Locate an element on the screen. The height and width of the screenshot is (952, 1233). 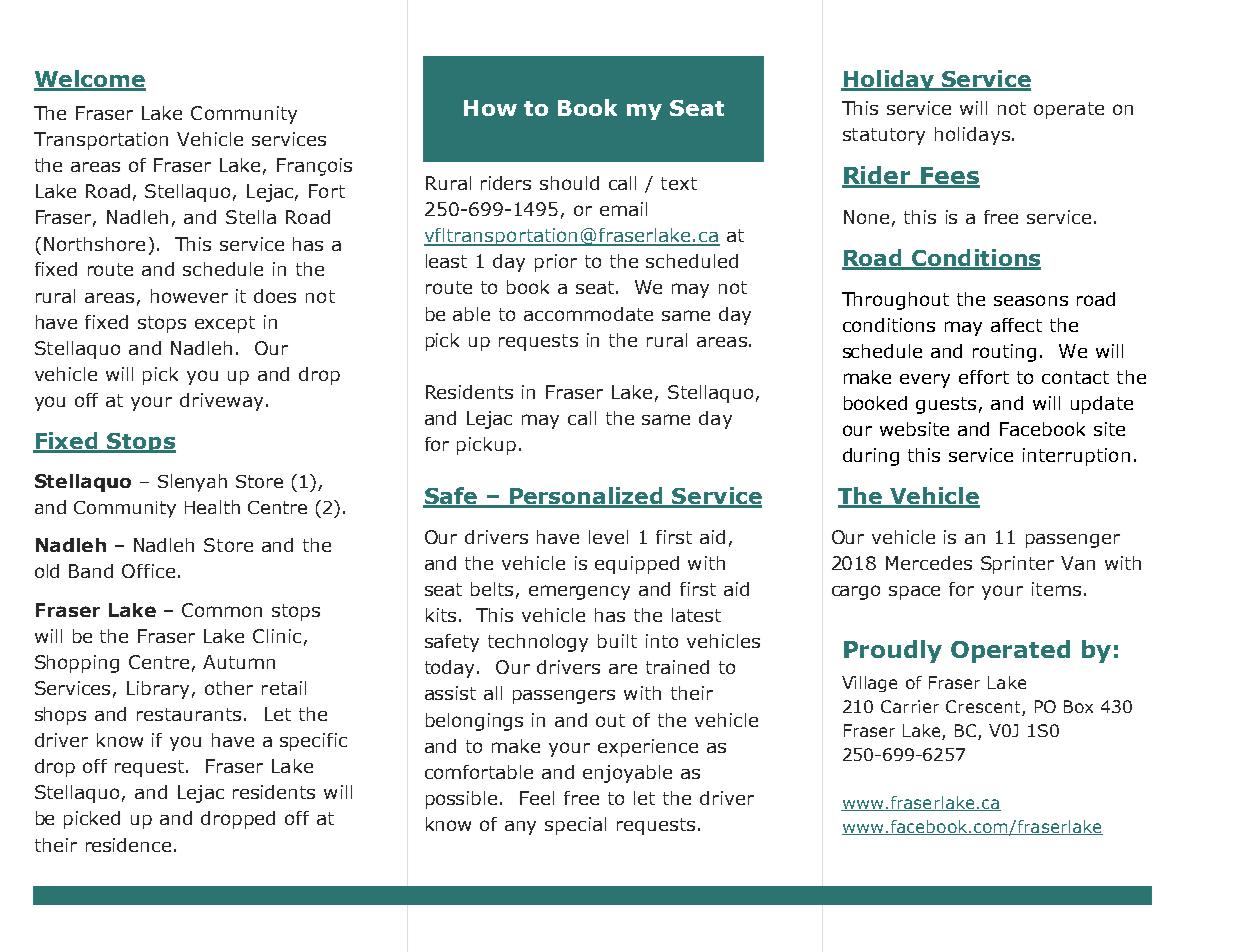
routing is located at coordinates (1004, 353).
